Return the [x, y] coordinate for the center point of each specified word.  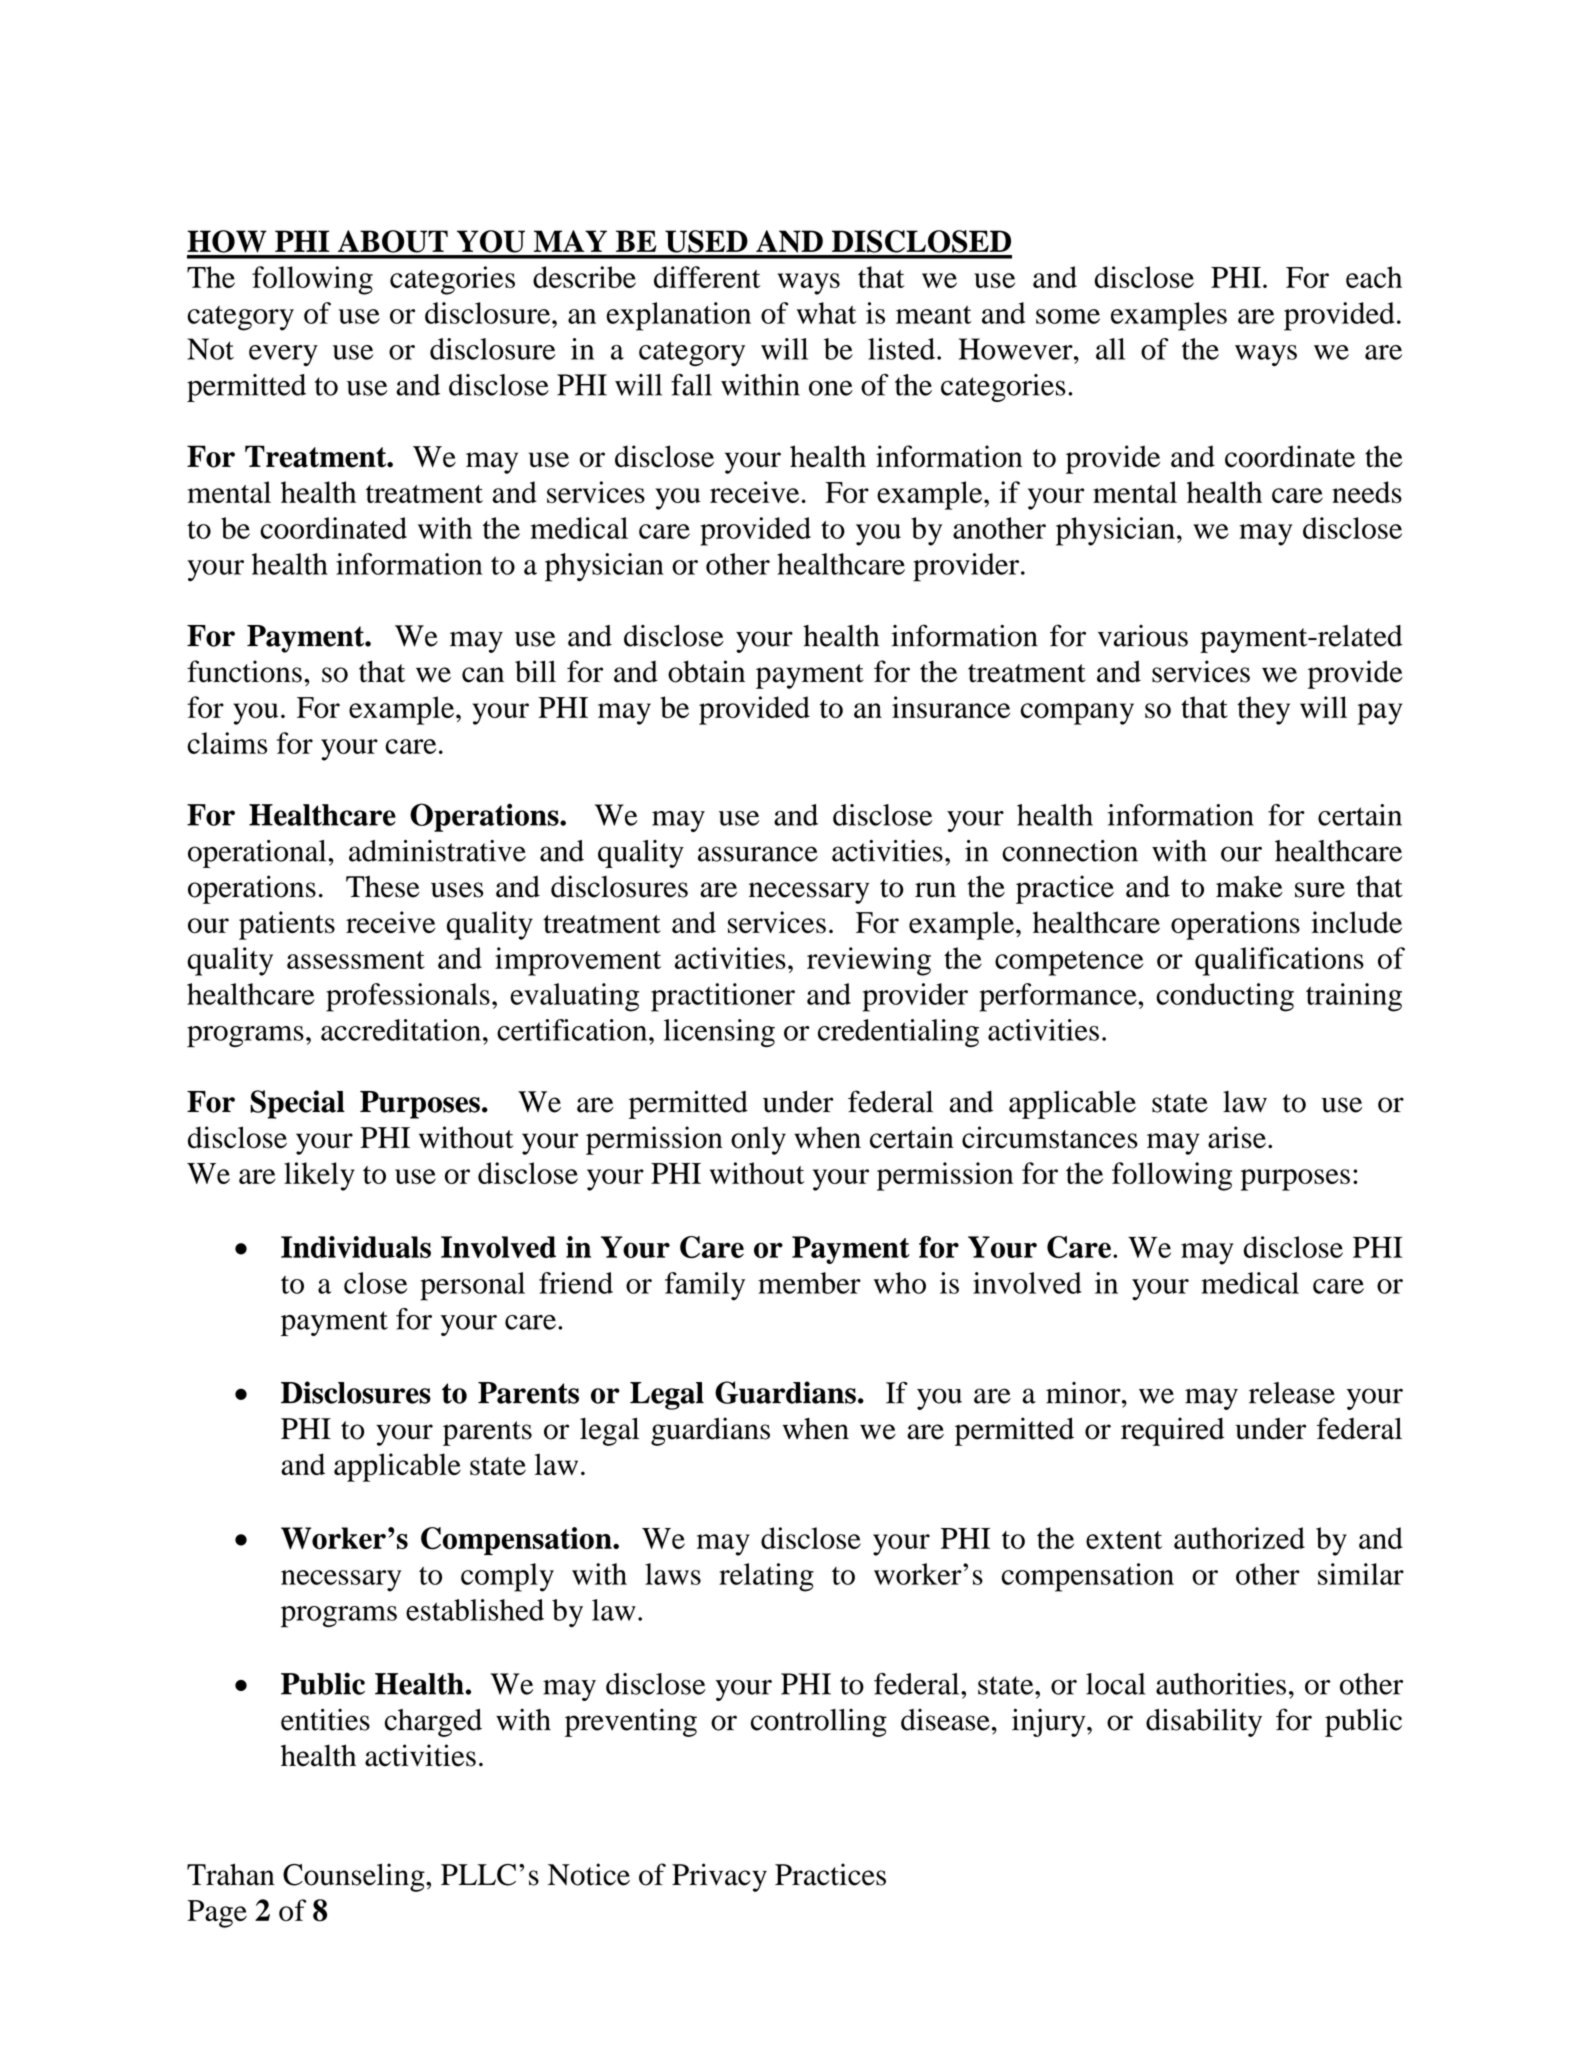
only [758, 1140]
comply [507, 1577]
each [1374, 277]
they [1263, 710]
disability [1204, 1722]
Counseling [355, 1877]
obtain [706, 671]
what [827, 313]
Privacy [719, 1877]
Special [297, 1104]
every [283, 355]
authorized [1239, 1538]
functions [244, 671]
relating [766, 1577]
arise [1237, 1137]
